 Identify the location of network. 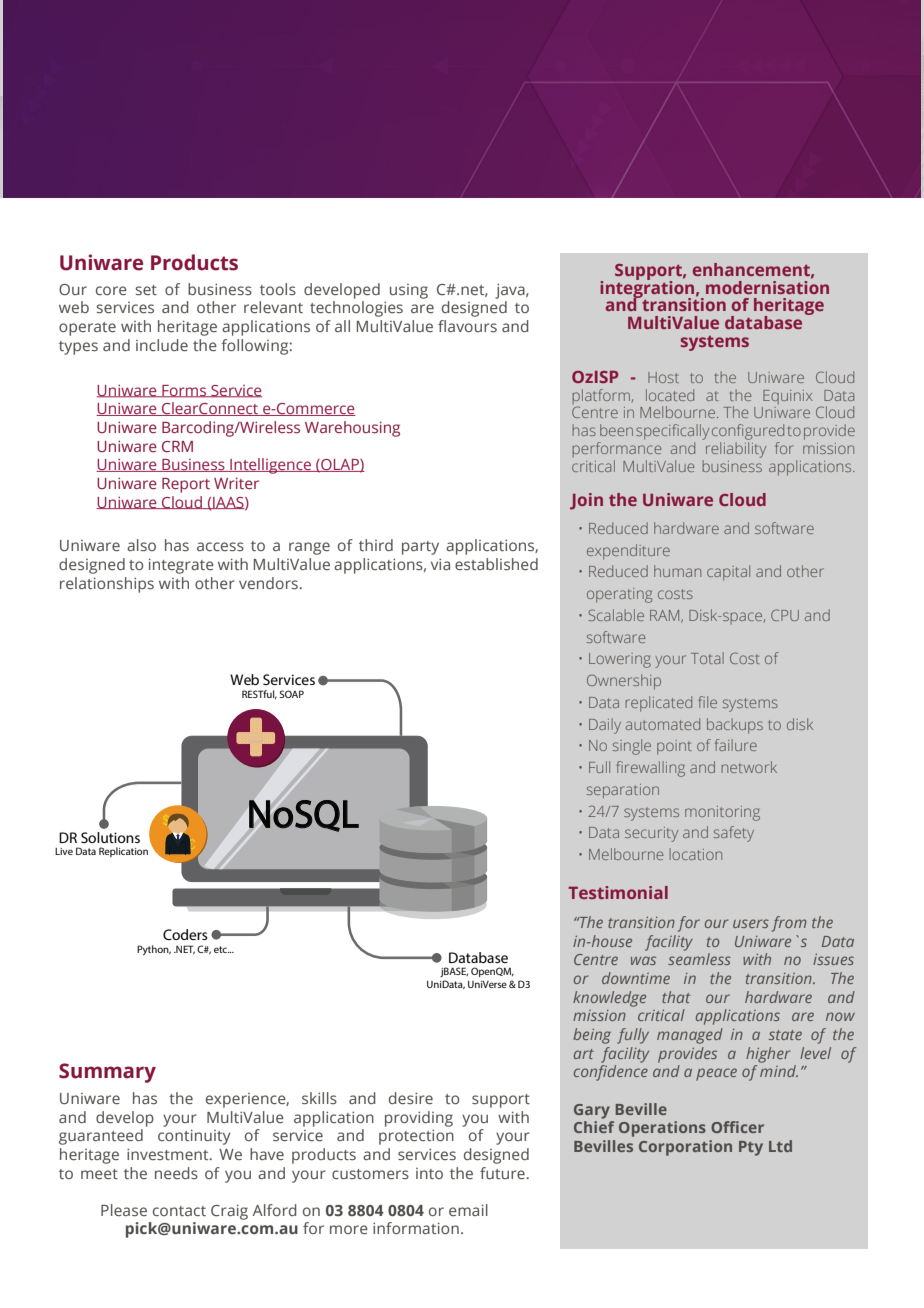
(749, 767).
